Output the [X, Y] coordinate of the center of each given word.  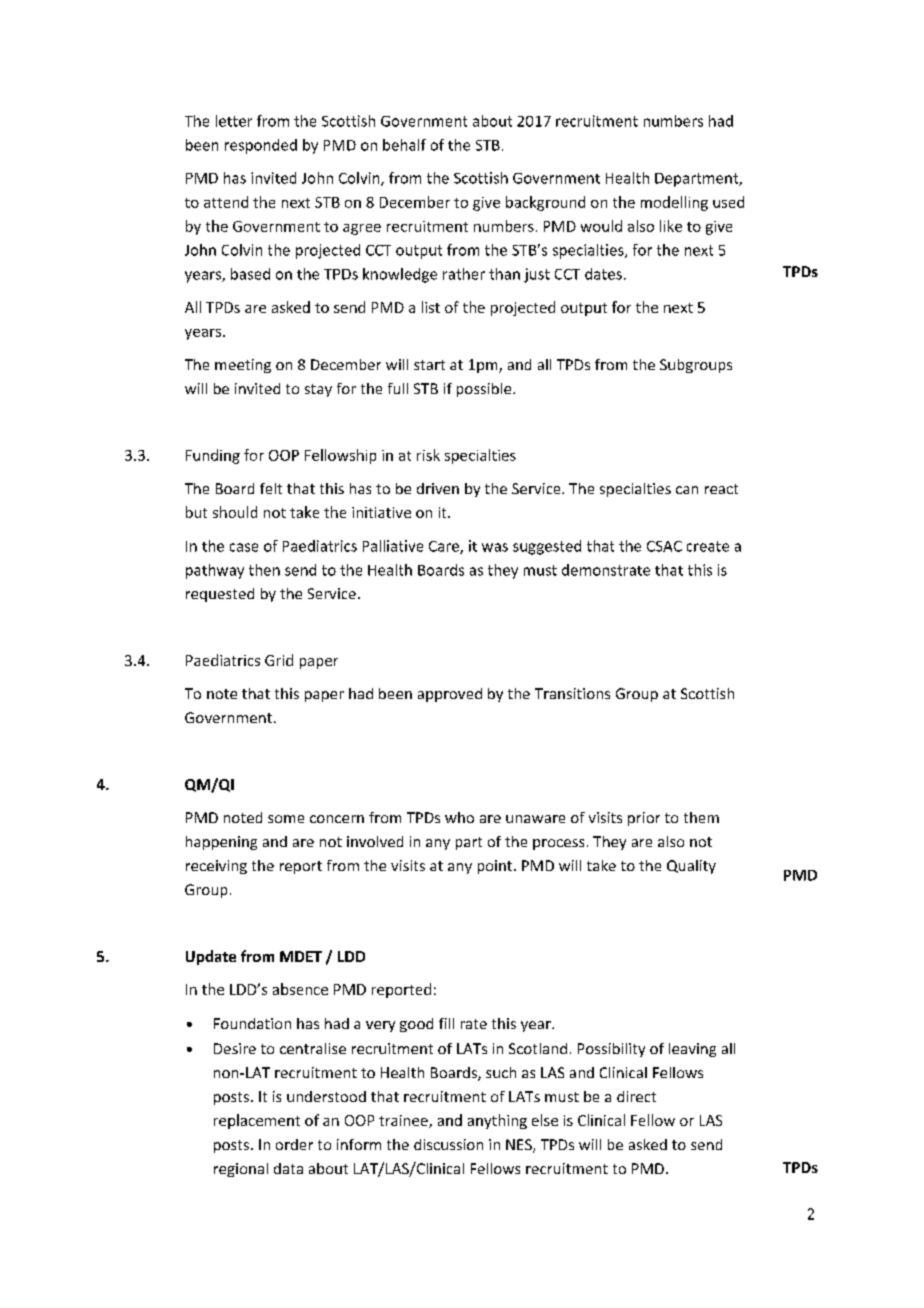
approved [450, 695]
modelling [674, 203]
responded [261, 146]
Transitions [572, 693]
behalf [404, 145]
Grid [279, 660]
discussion [448, 1144]
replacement [257, 1121]
